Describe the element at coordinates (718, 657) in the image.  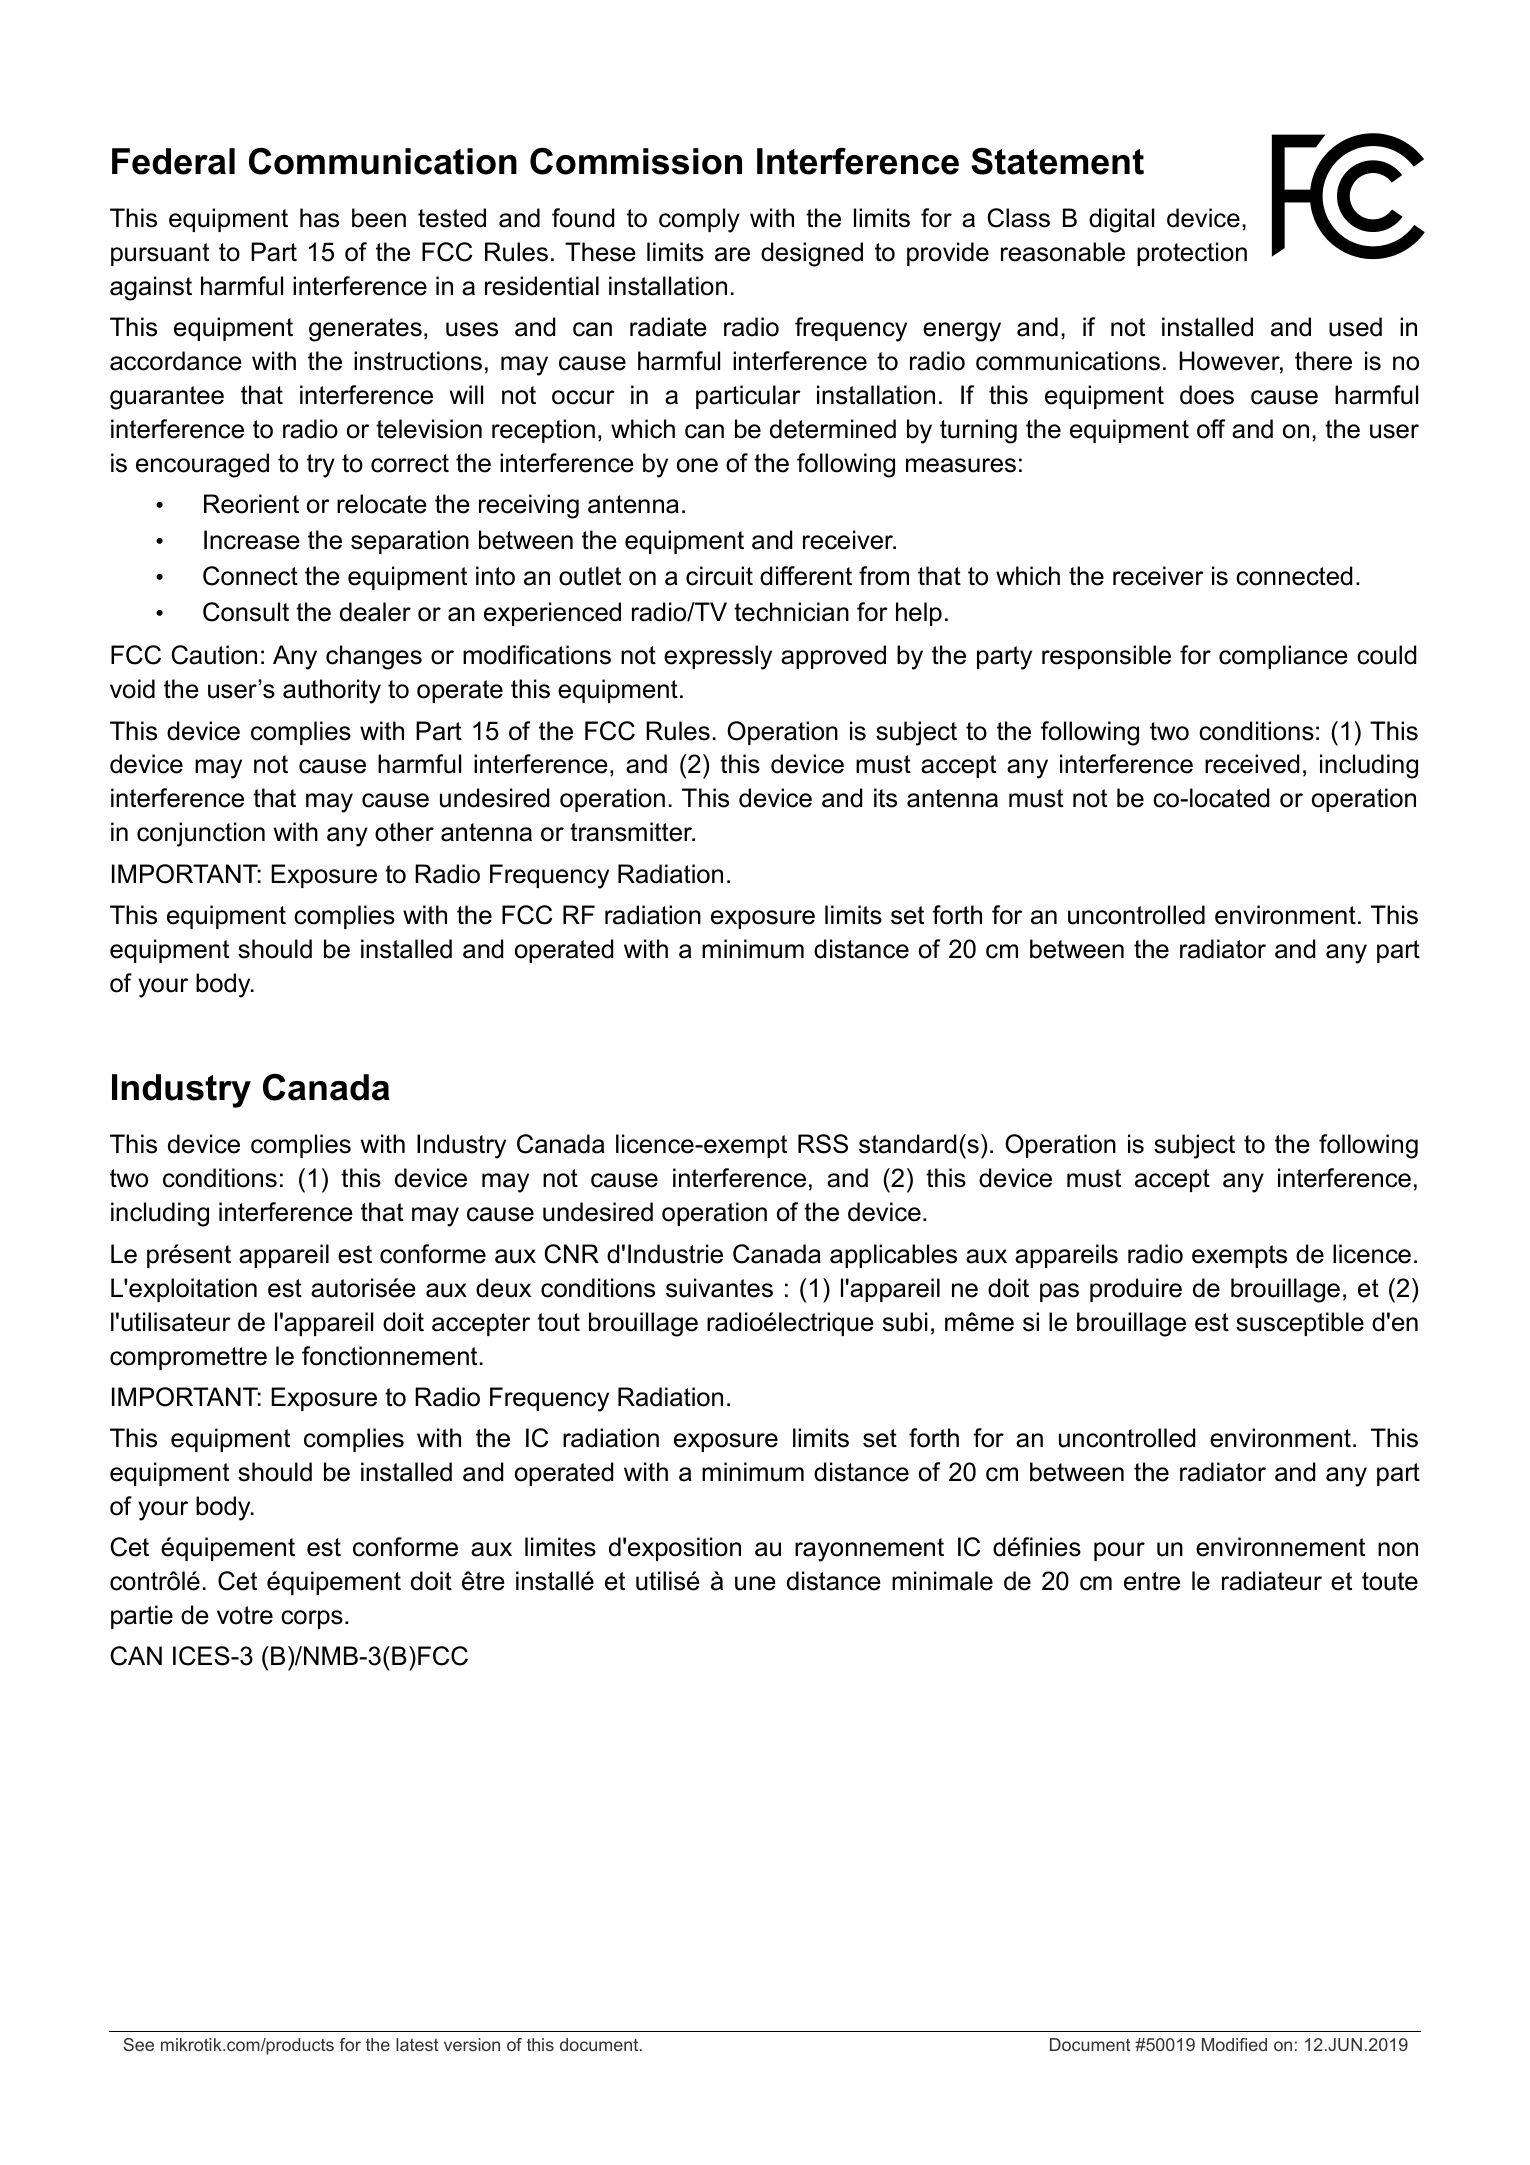
I see `expressly` at that location.
